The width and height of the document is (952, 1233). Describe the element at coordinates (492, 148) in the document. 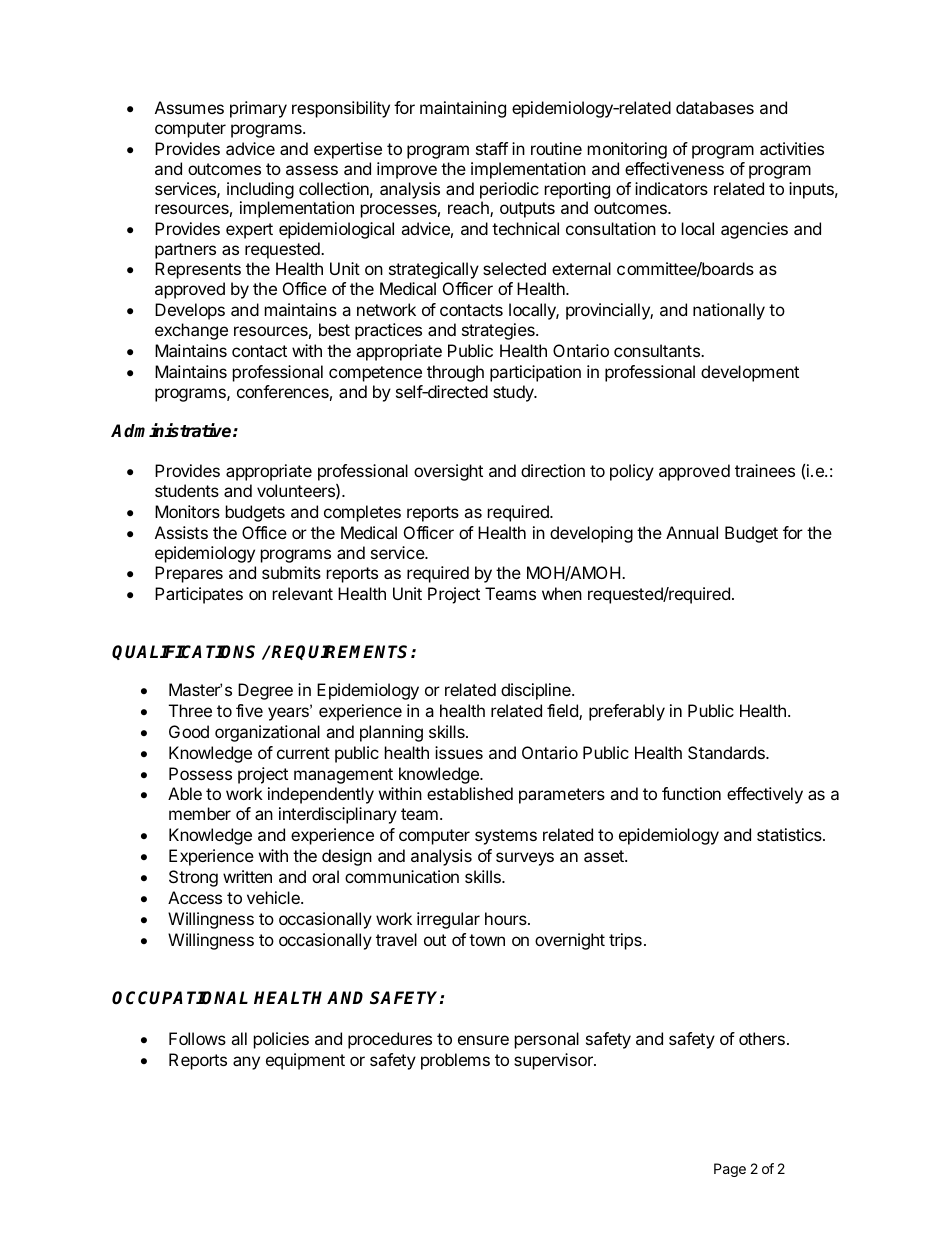

I see `staff` at that location.
